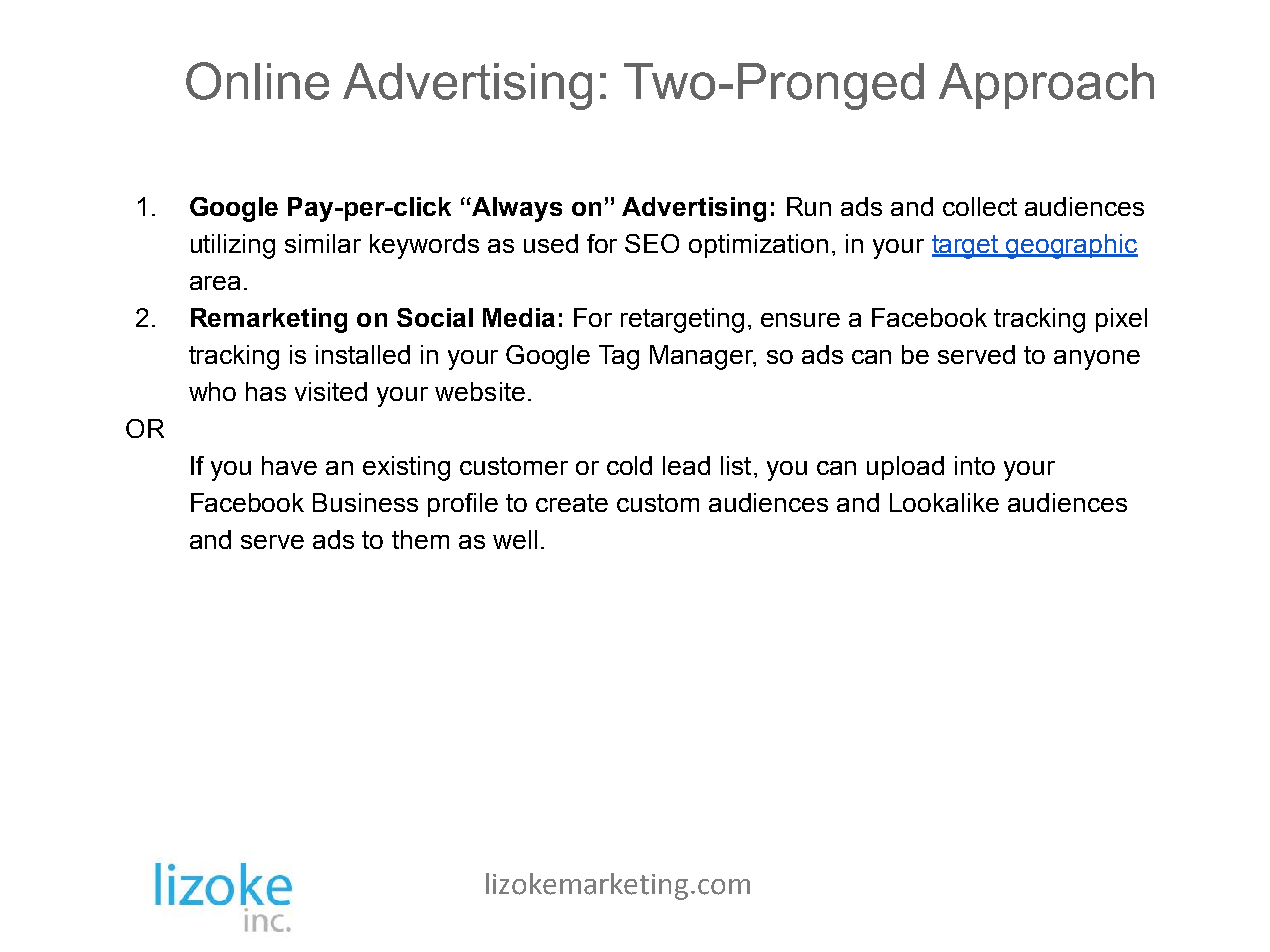 This screenshot has height=952, width=1270. What do you see at coordinates (323, 243) in the screenshot?
I see `similar` at bounding box center [323, 243].
